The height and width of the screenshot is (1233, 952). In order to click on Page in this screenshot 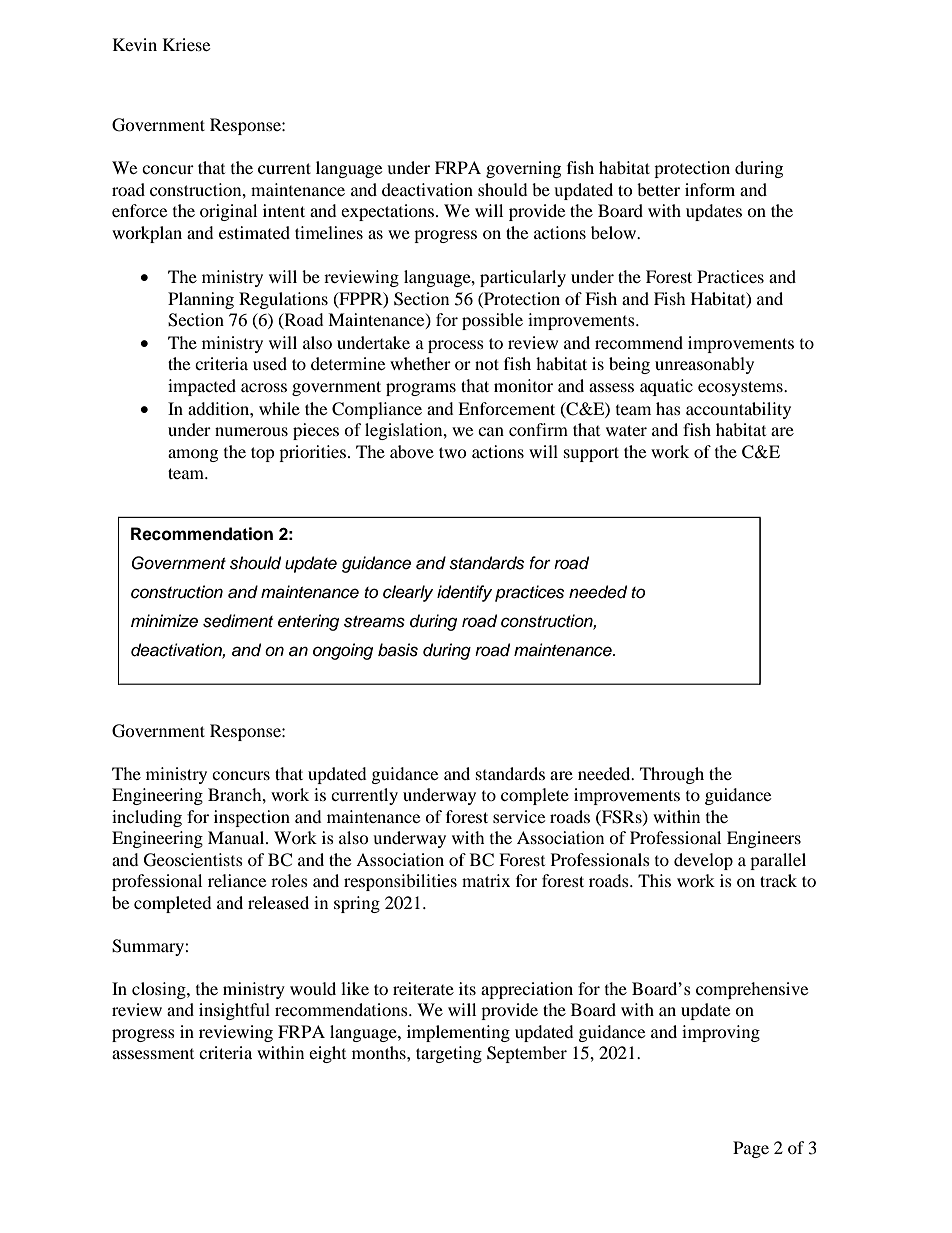, I will do `click(751, 1149)`.
